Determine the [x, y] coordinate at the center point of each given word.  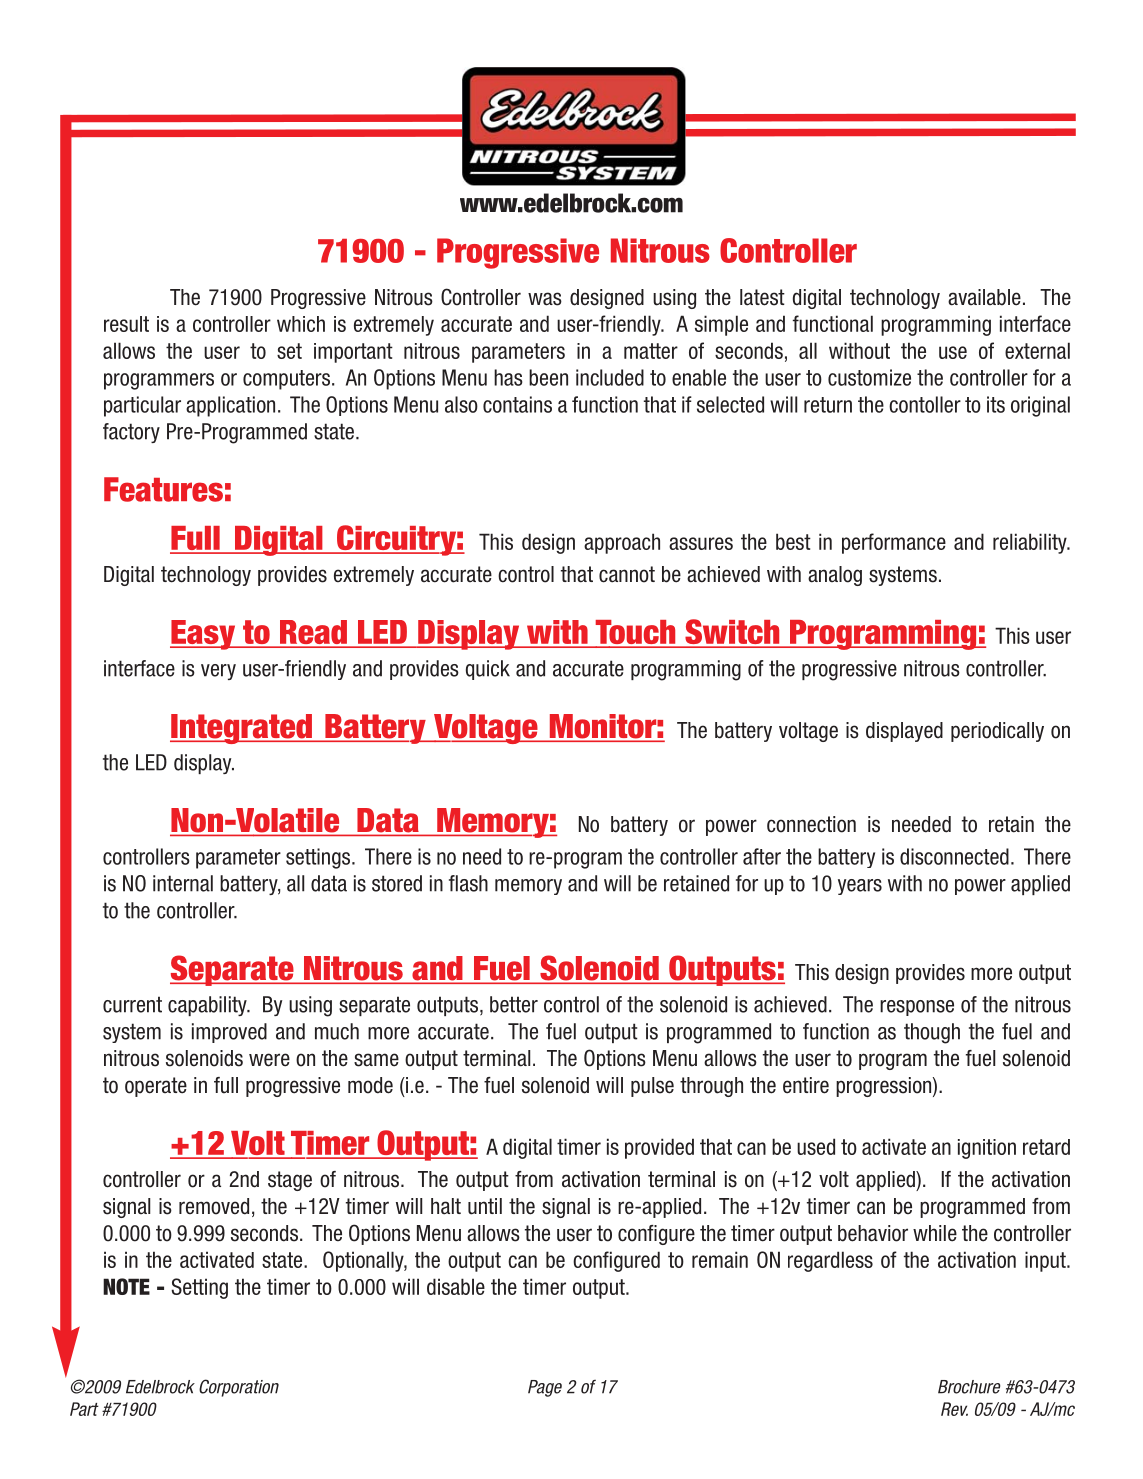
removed [214, 1206]
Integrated [242, 729]
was [545, 299]
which [301, 324]
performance [894, 543]
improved [229, 1033]
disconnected [954, 856]
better [514, 1004]
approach [622, 543]
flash [468, 883]
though [932, 1033]
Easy [204, 635]
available [984, 297]
